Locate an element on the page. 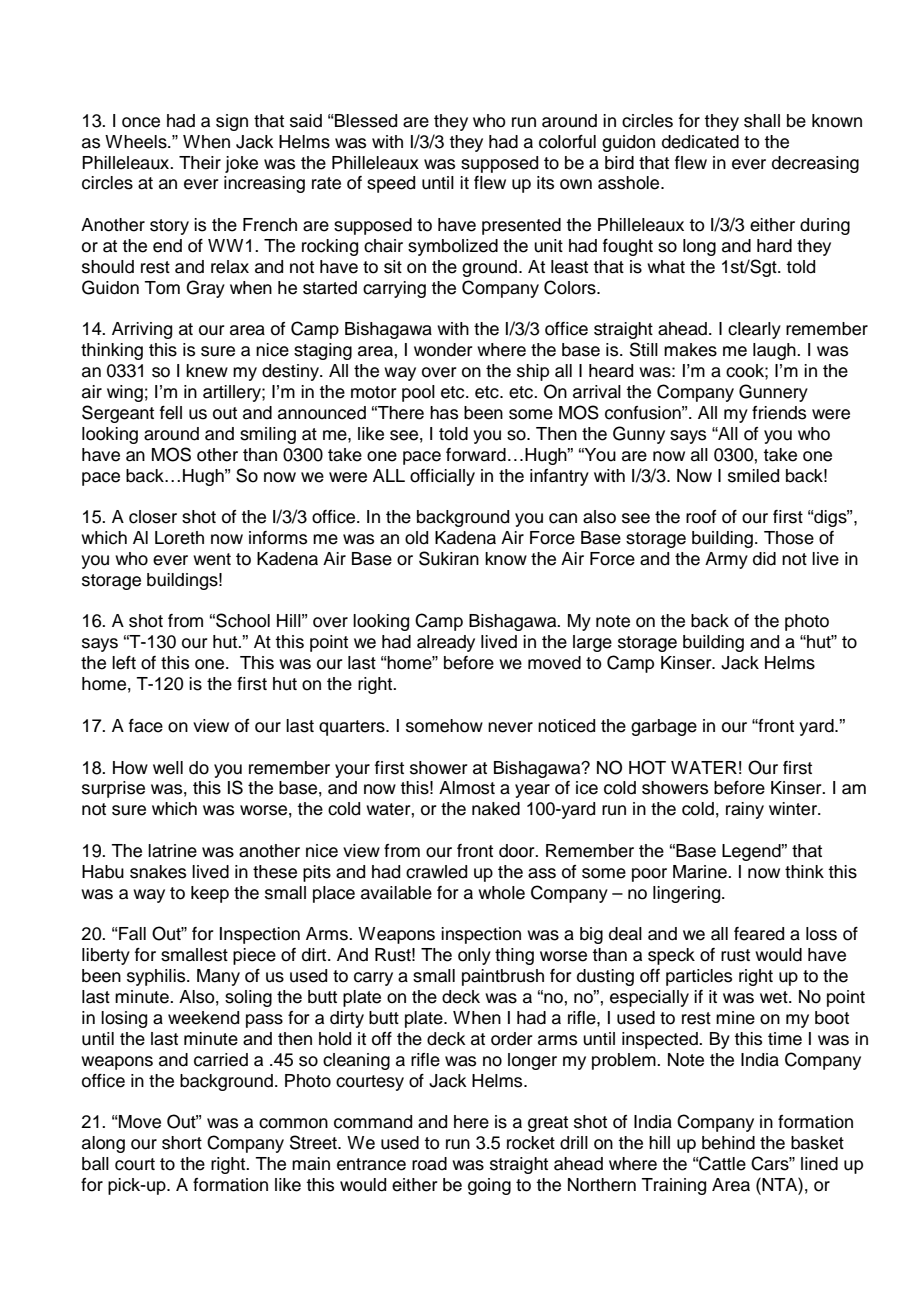  left is located at coordinates (124, 663).
